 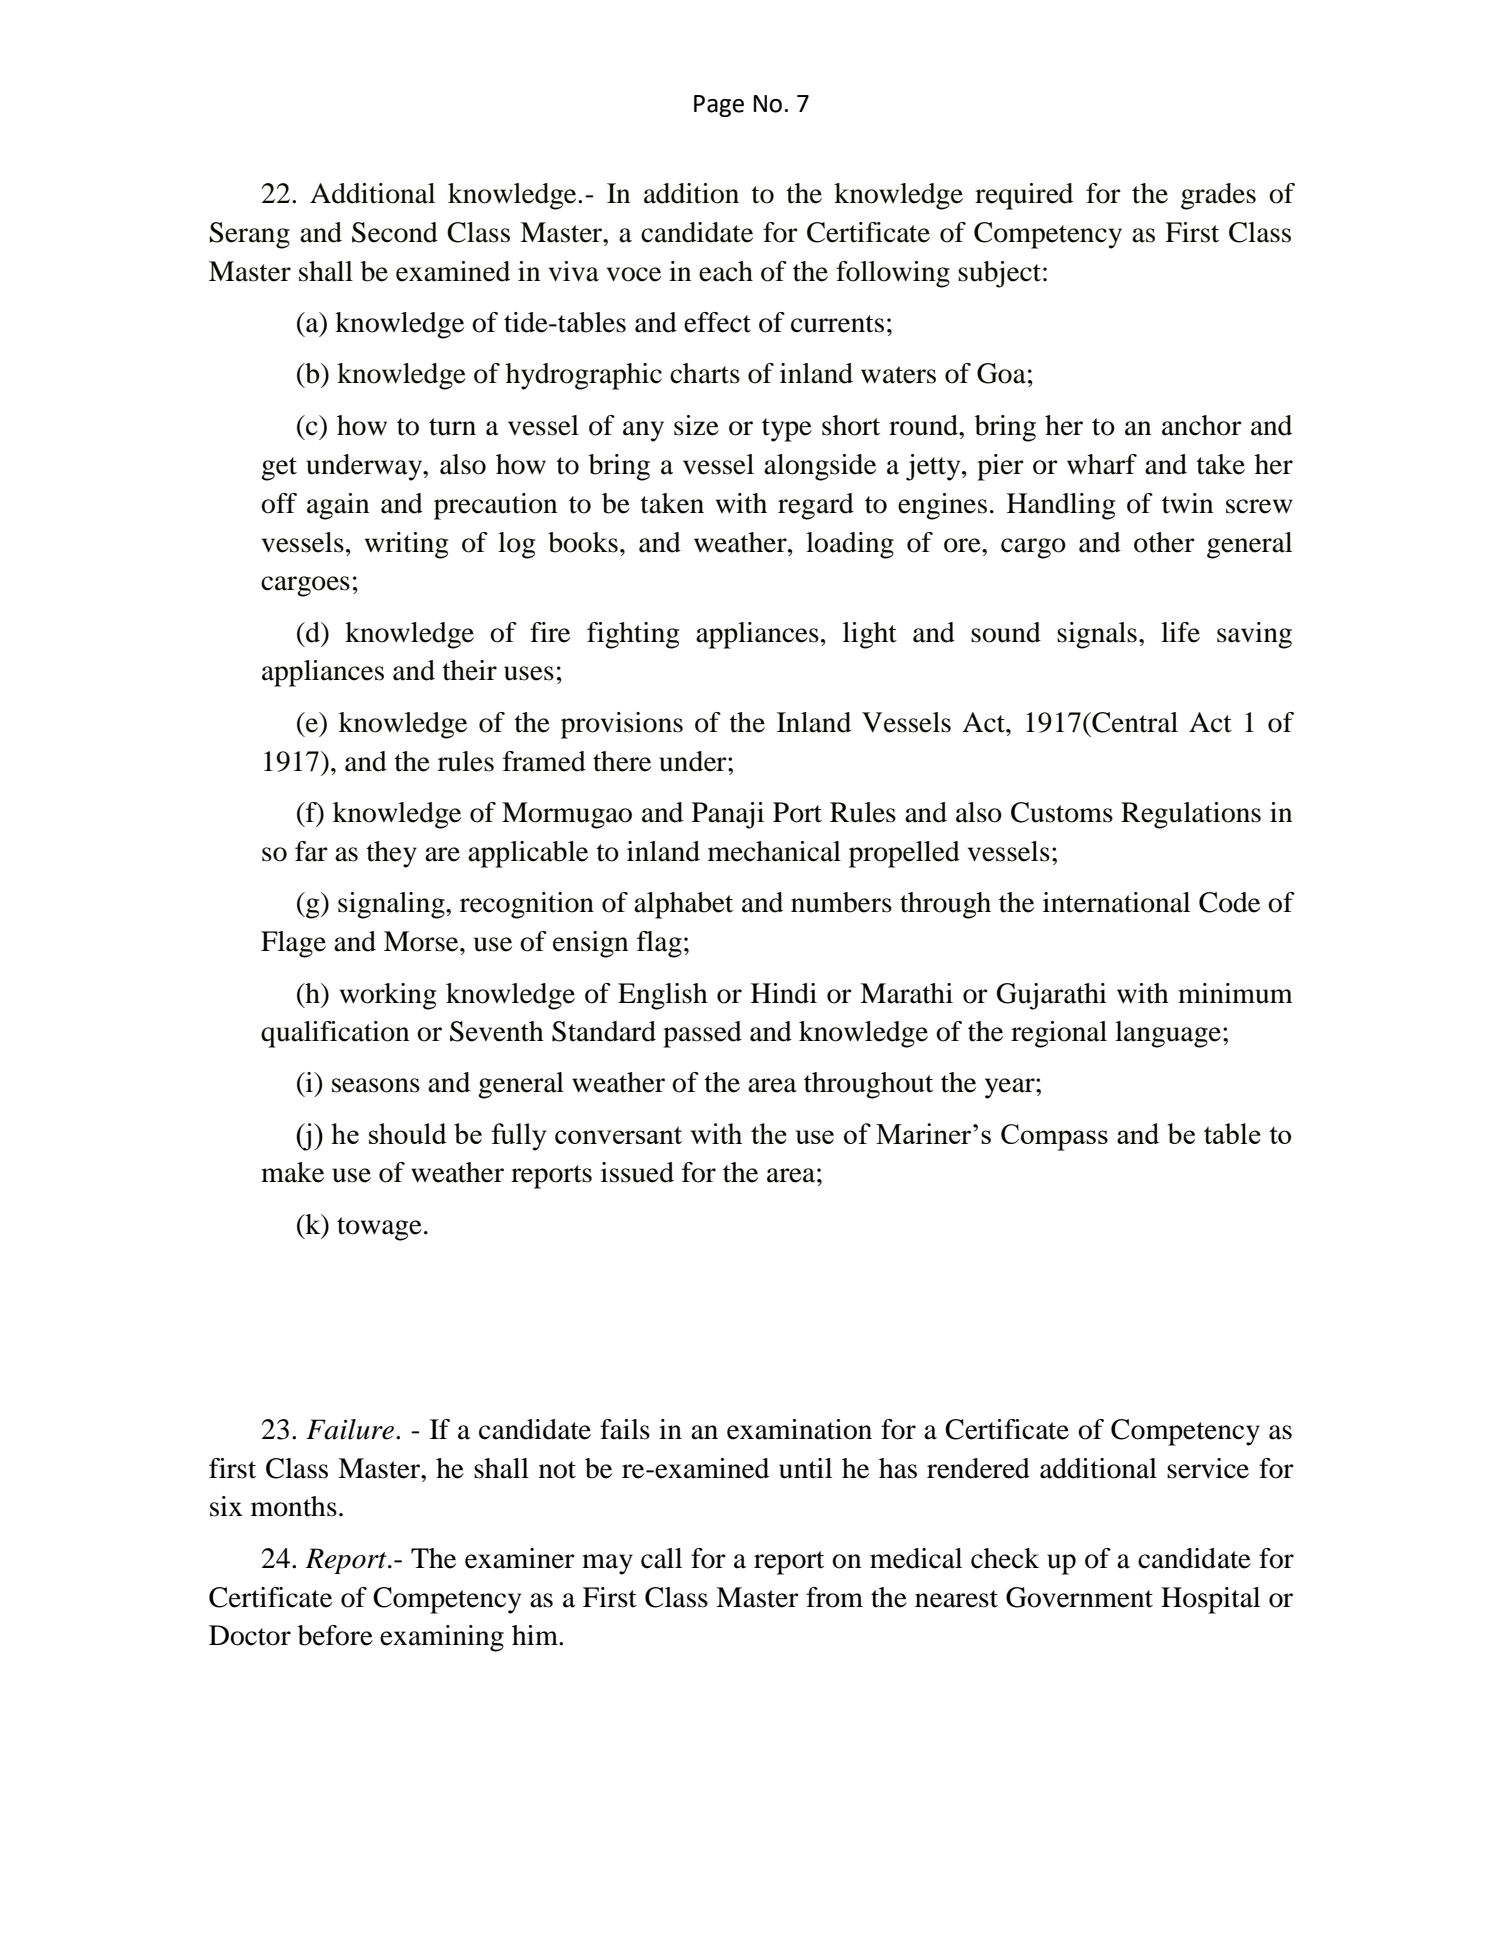 What do you see at coordinates (637, 1172) in the screenshot?
I see `issued` at bounding box center [637, 1172].
